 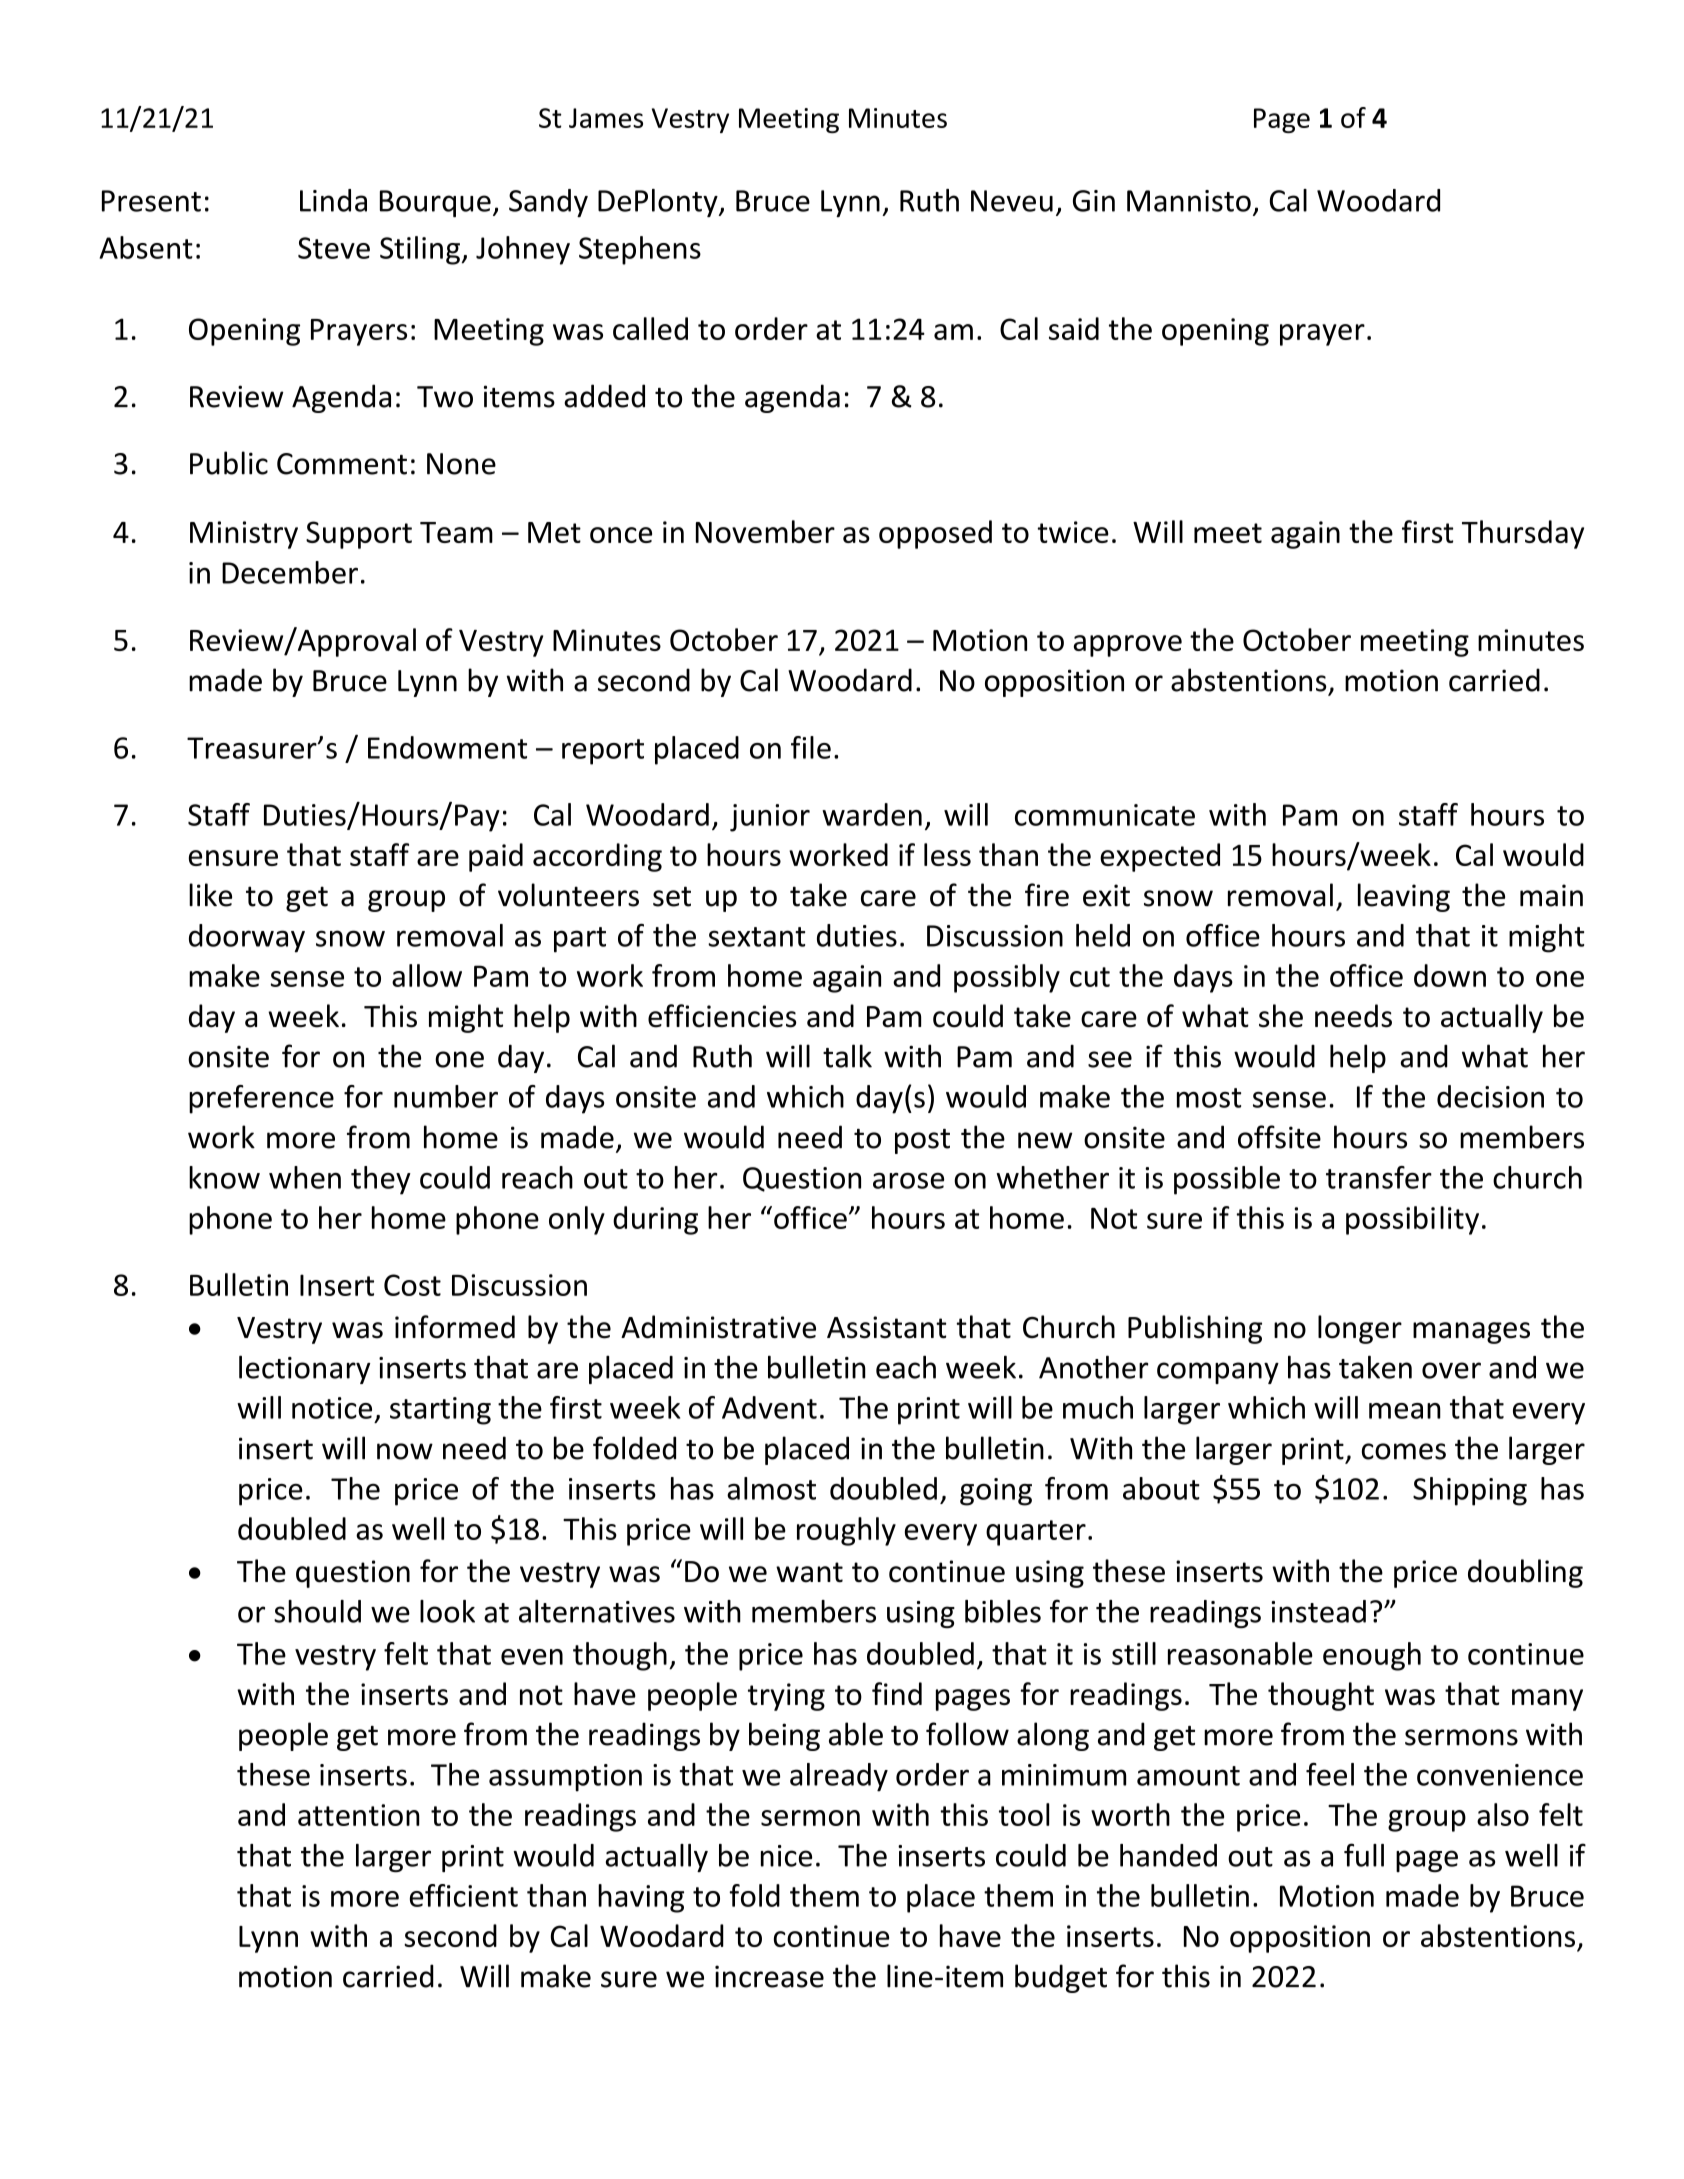 I want to click on Linda, so click(x=333, y=200).
